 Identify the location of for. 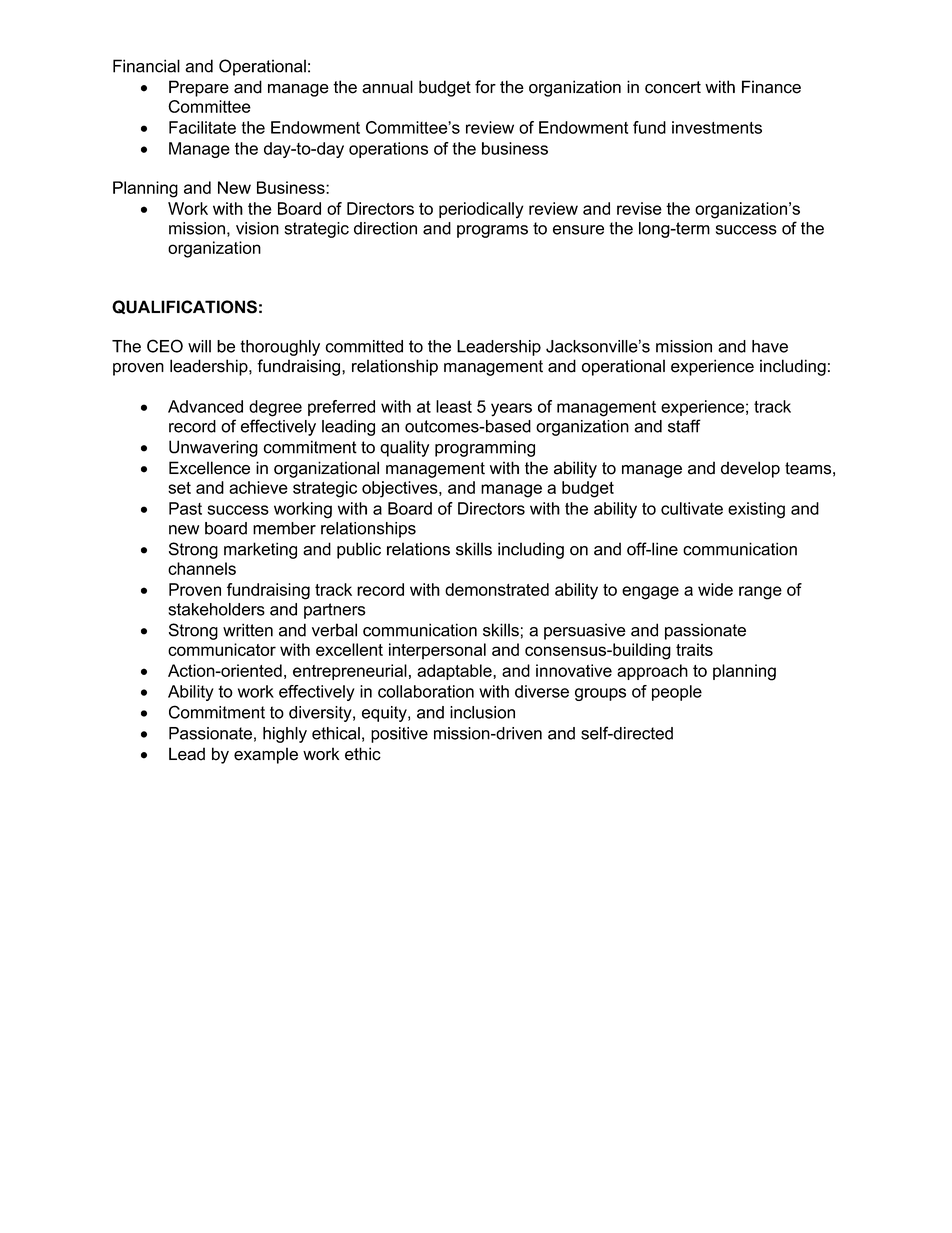
(485, 87).
